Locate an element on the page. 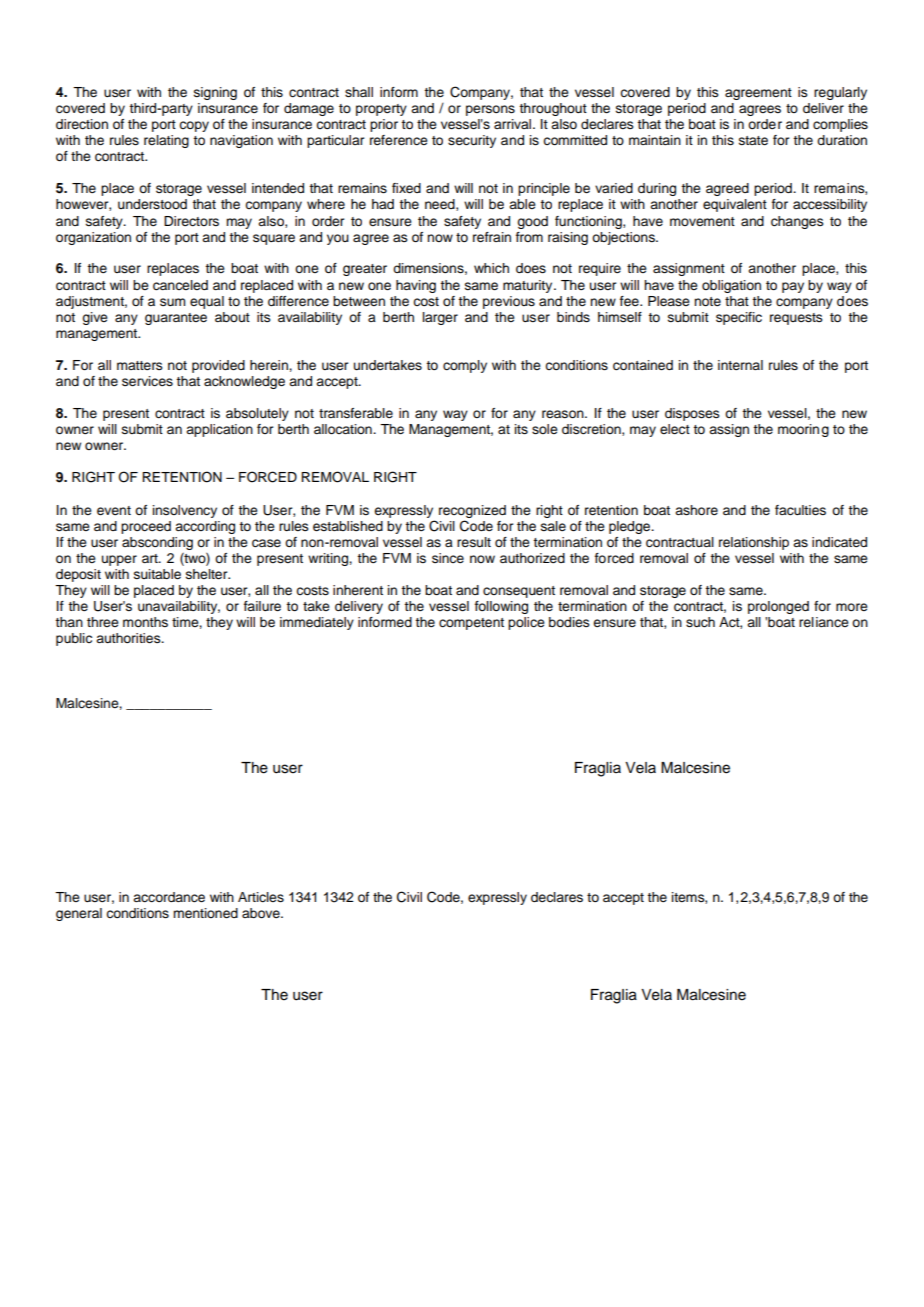 Image resolution: width=924 pixels, height=1307 pixels. recognized is located at coordinates (472, 511).
